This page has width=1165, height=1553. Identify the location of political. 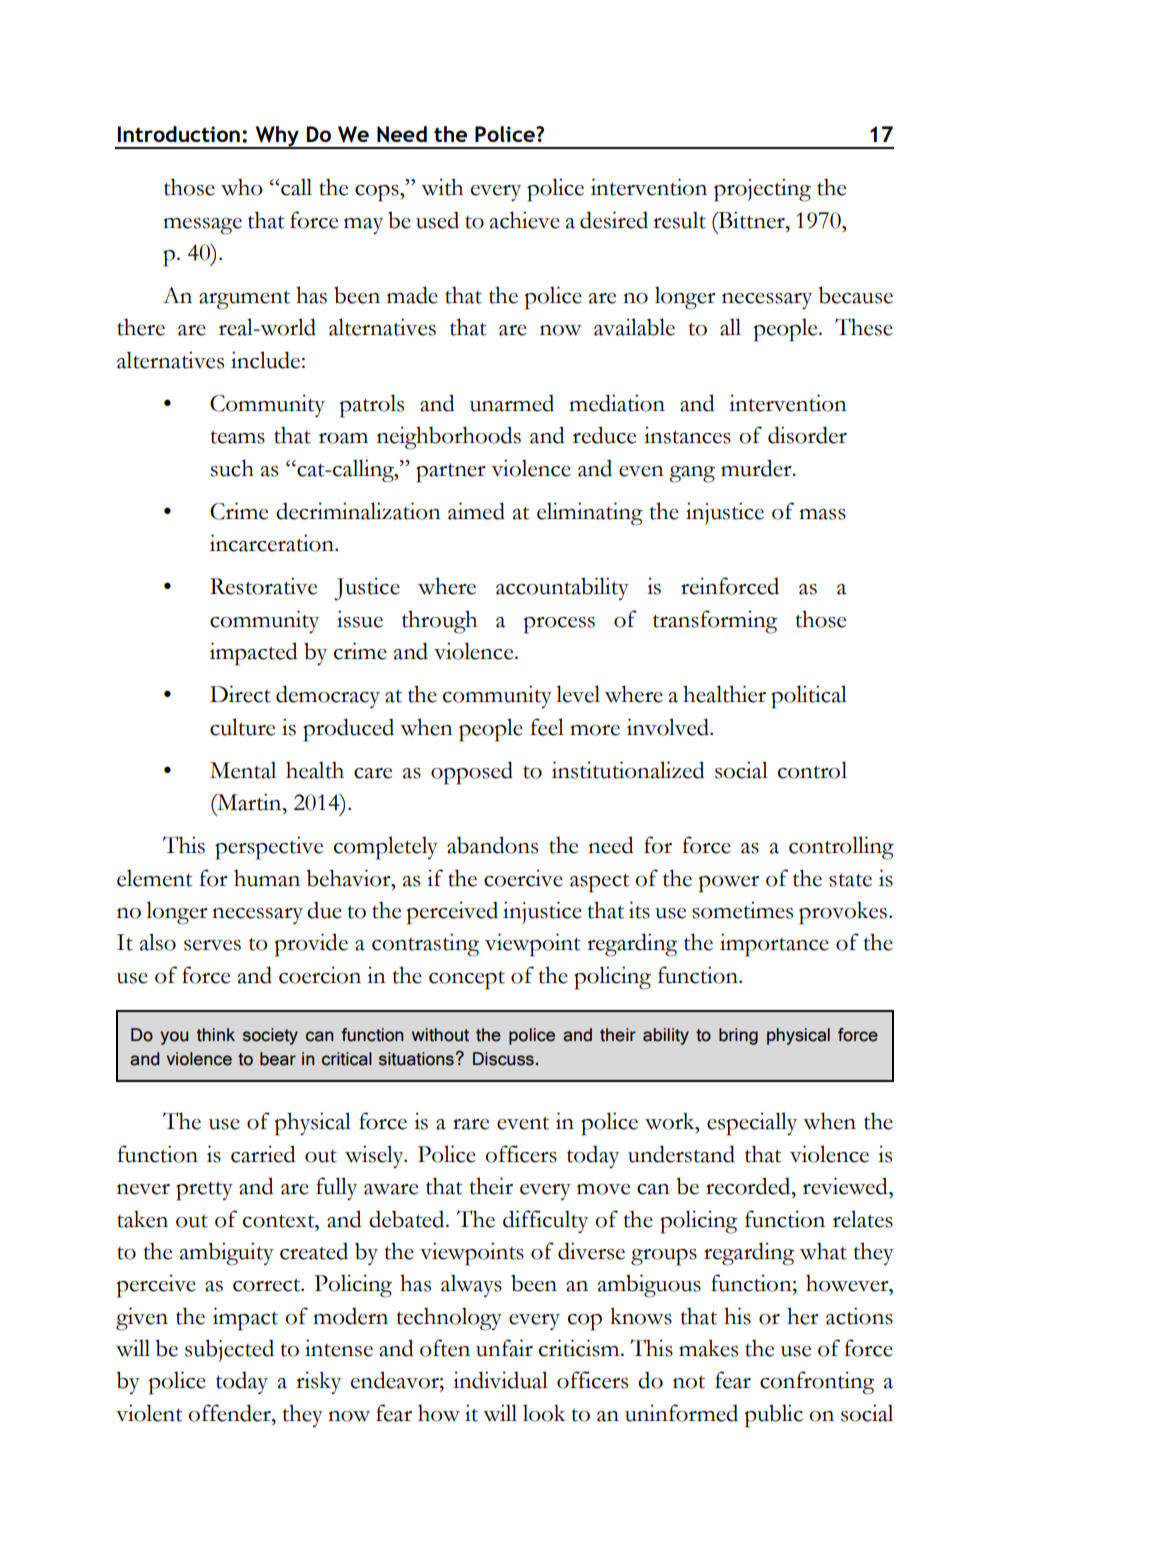
(809, 697).
